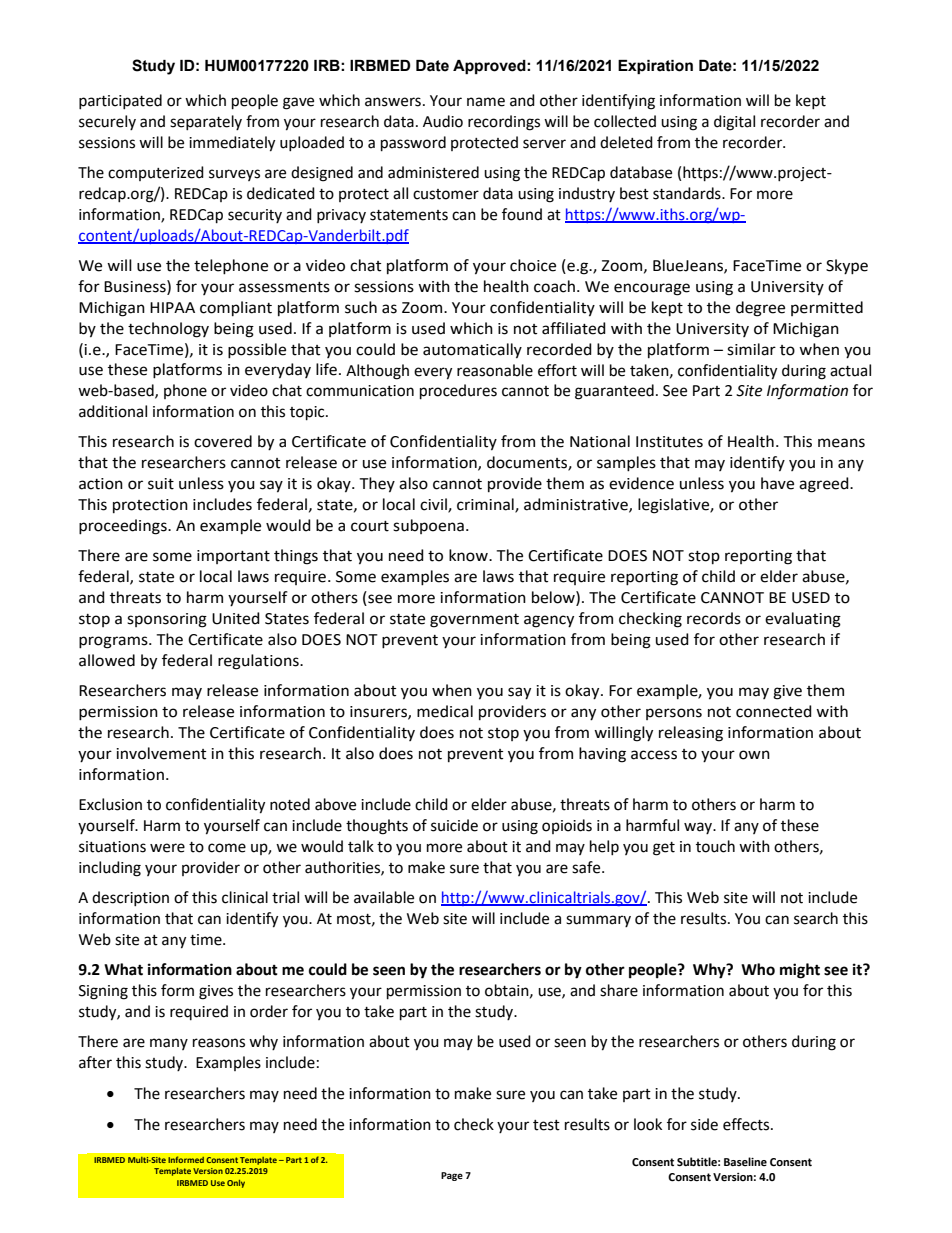 The width and height of the screenshot is (952, 1233). What do you see at coordinates (236, 1184) in the screenshot?
I see `Only` at bounding box center [236, 1184].
